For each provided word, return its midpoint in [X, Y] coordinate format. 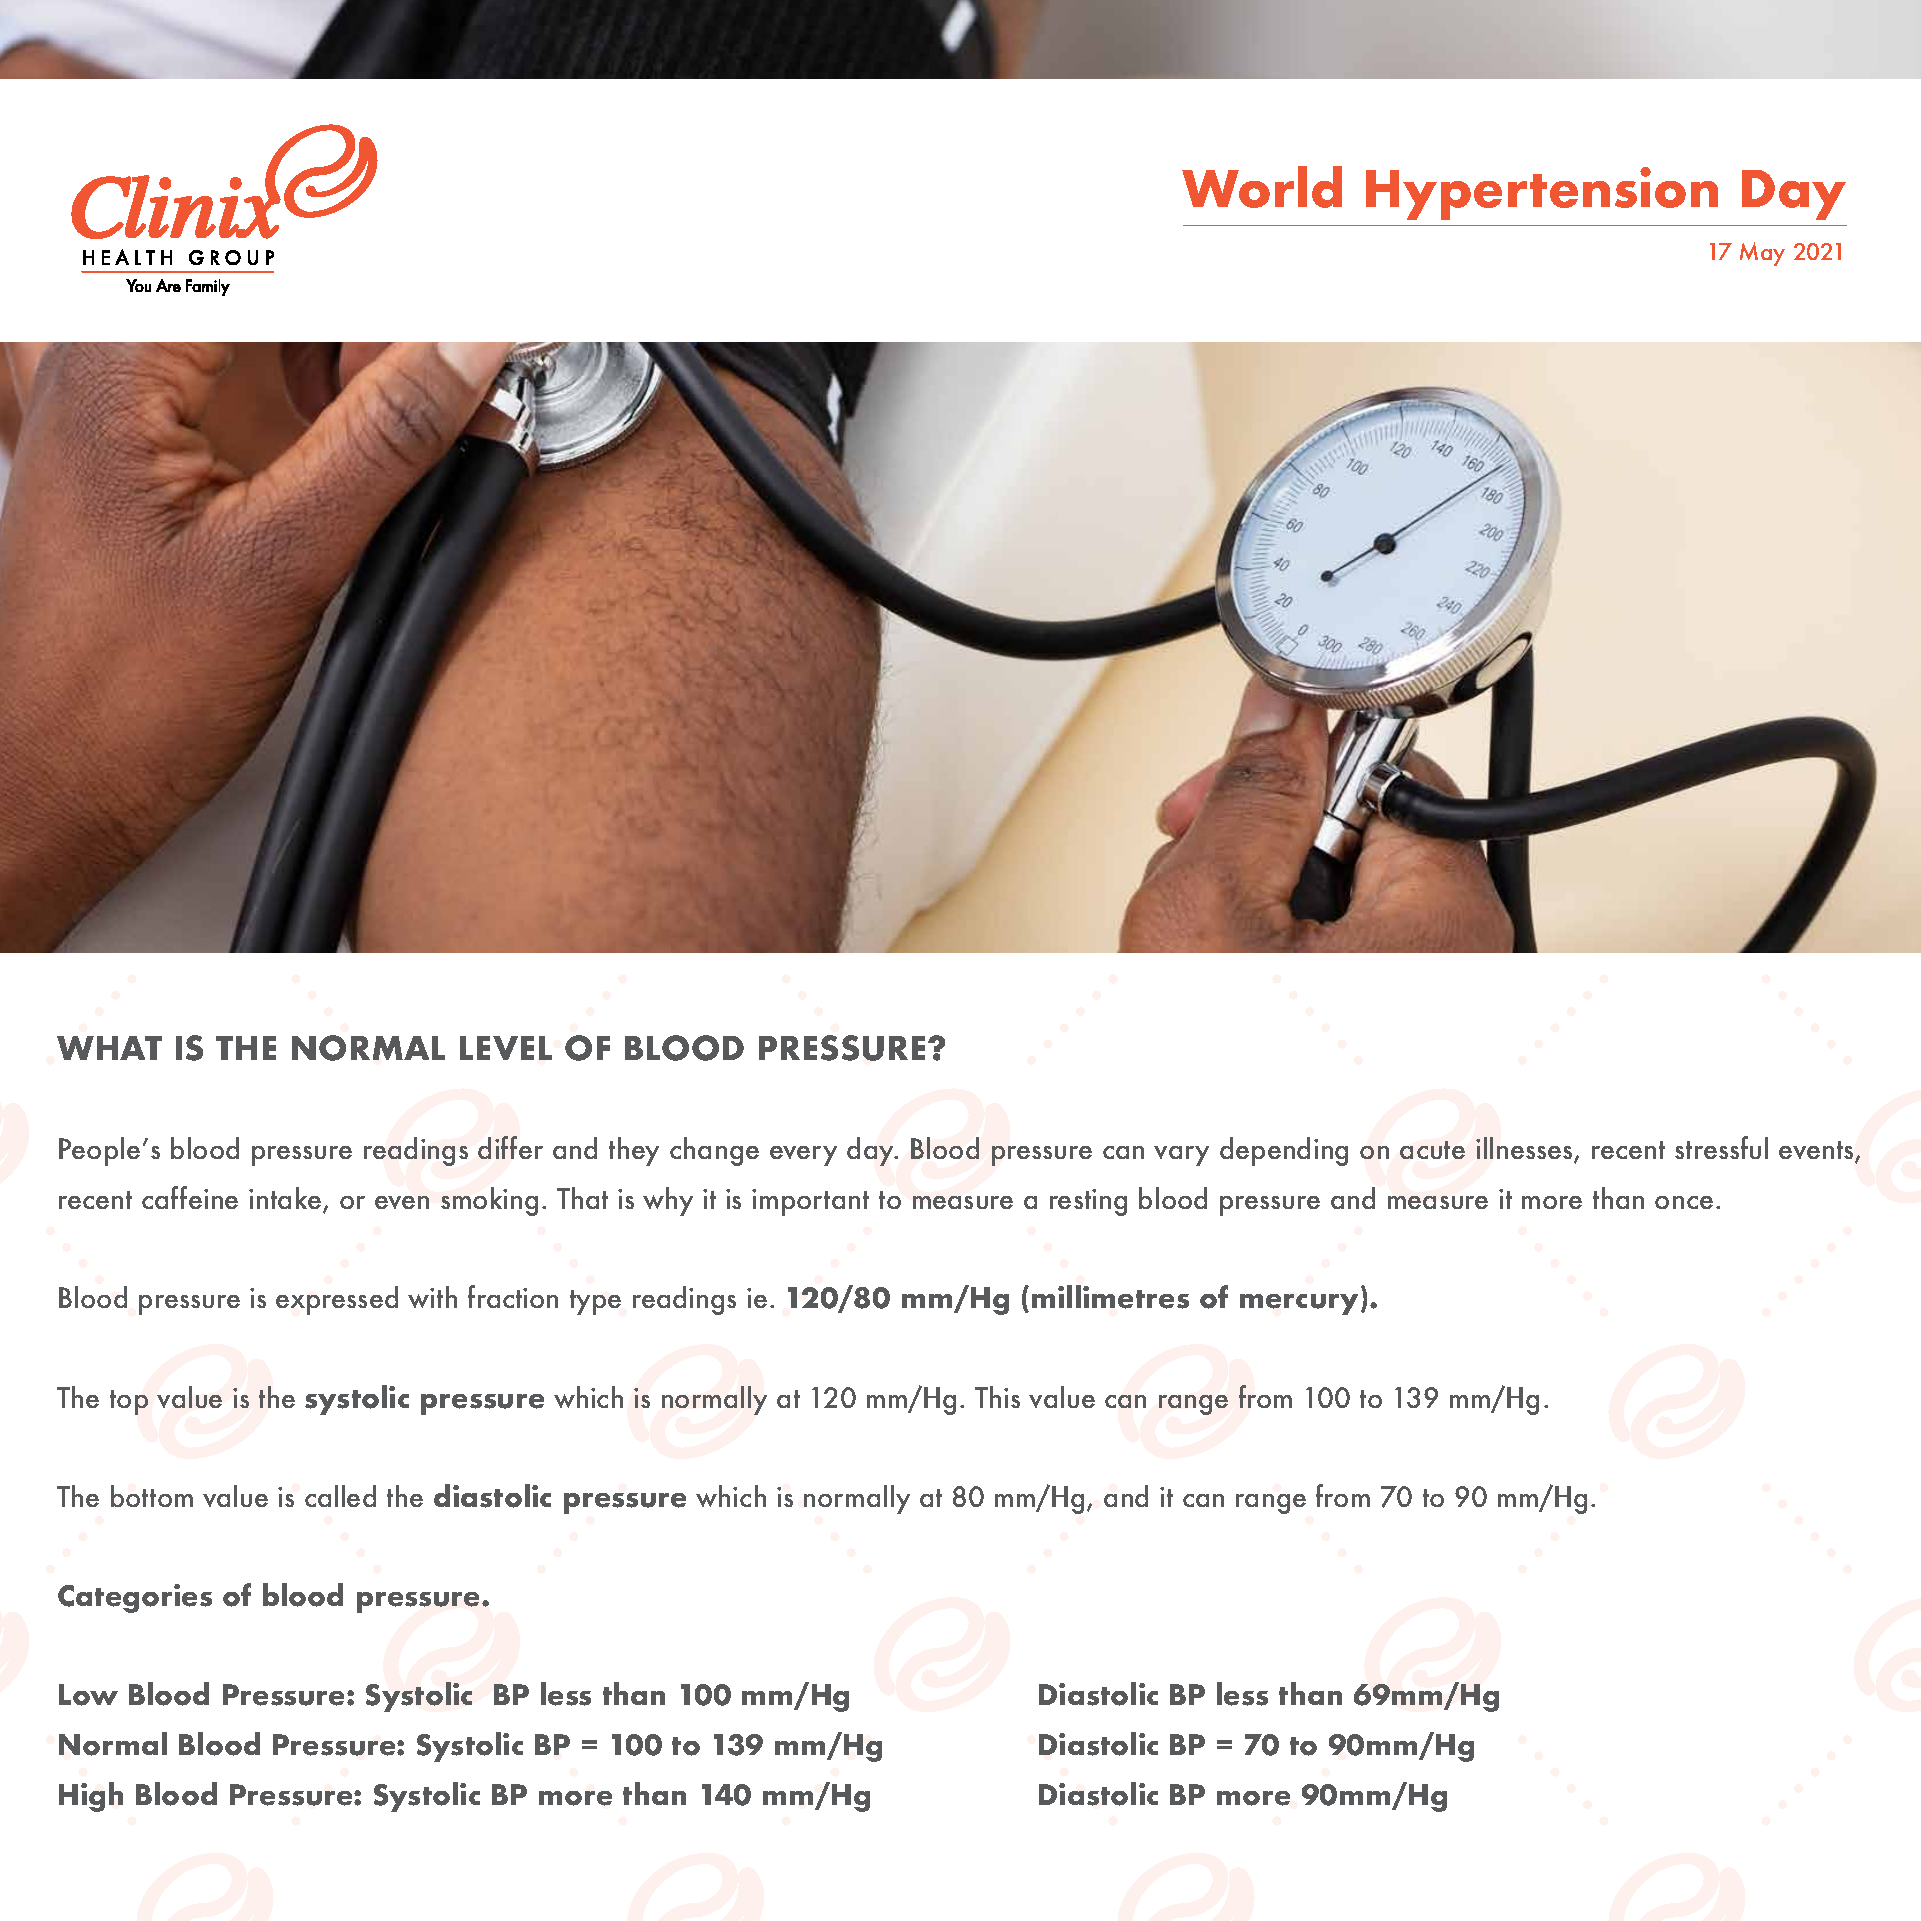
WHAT [109, 1048]
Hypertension [1542, 193]
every [803, 1156]
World [1262, 187]
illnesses [1525, 1150]
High [91, 1797]
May [1762, 254]
